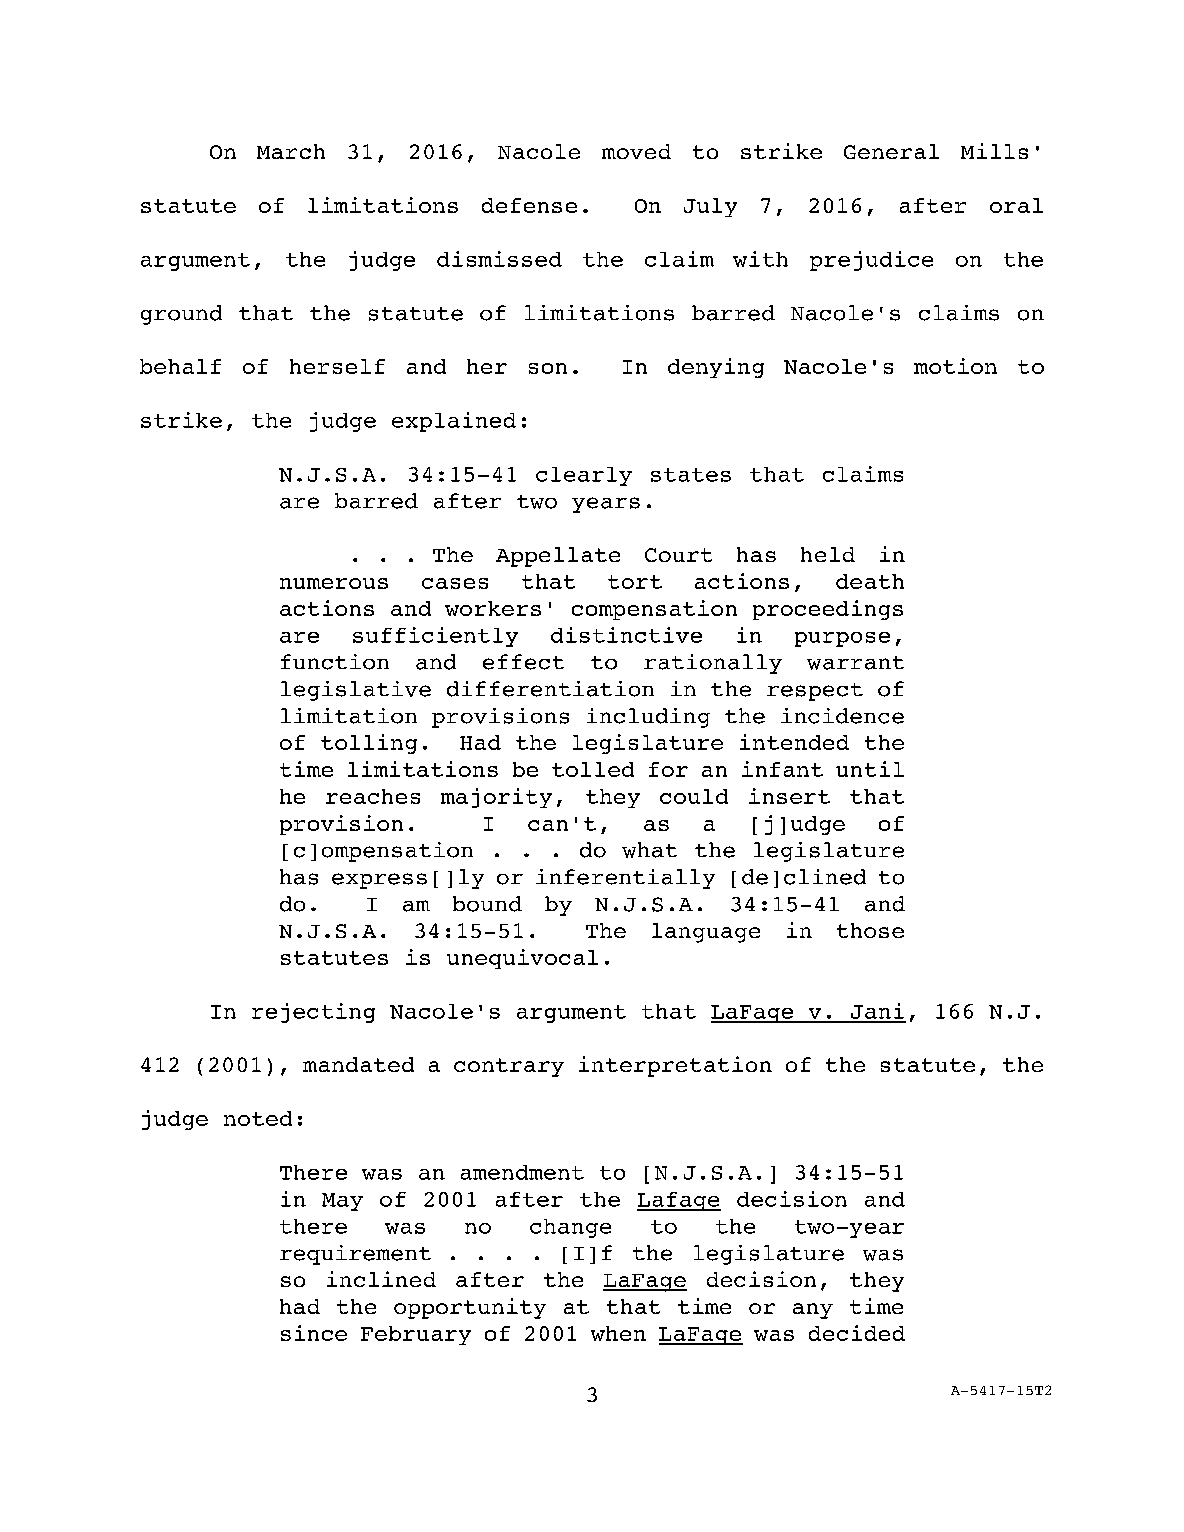 Image resolution: width=1184 pixels, height=1532 pixels. I want to click on March, so click(291, 151).
